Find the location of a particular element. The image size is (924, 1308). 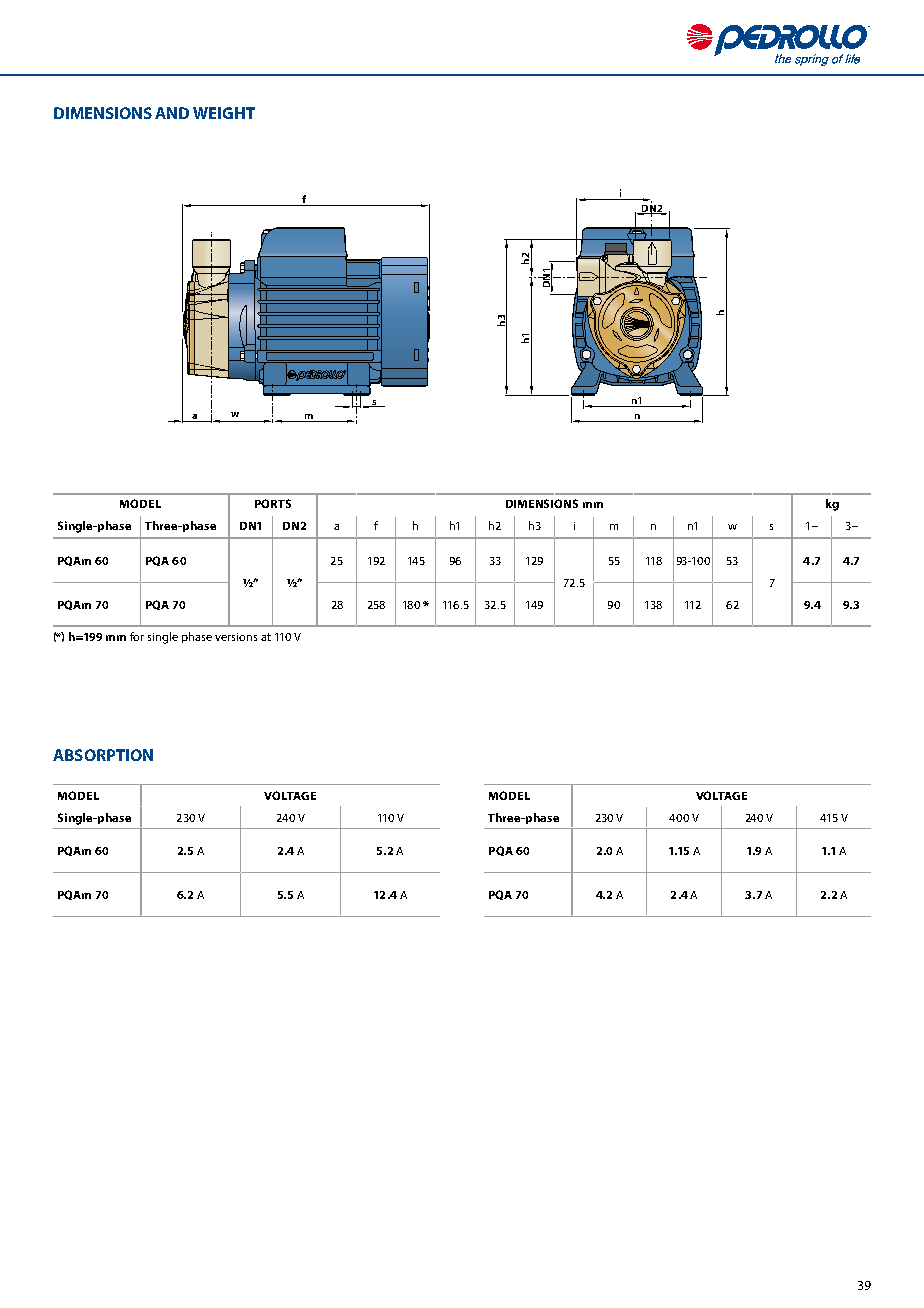

for is located at coordinates (137, 636).
